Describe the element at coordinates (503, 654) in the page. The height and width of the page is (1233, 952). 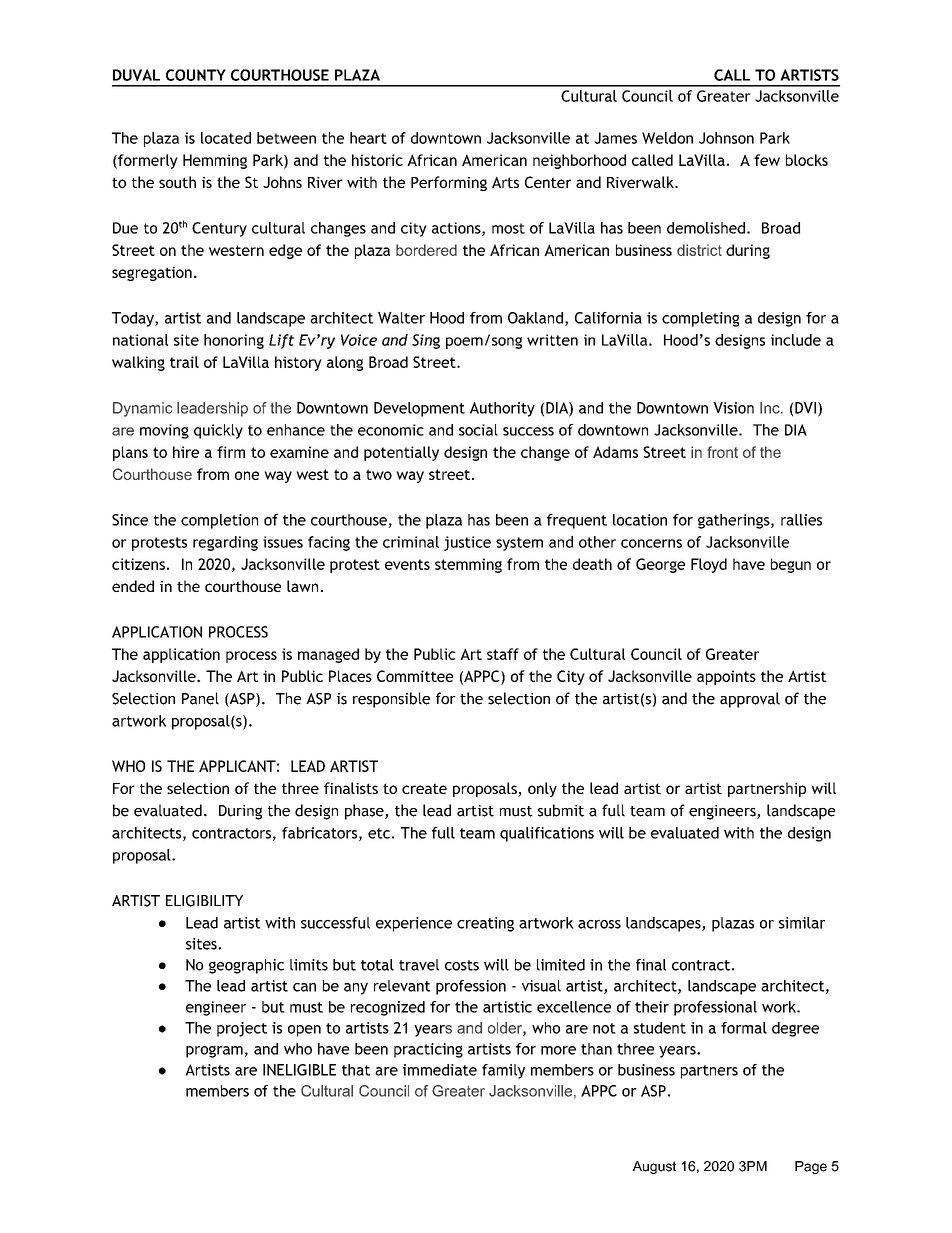
I see `staff` at that location.
